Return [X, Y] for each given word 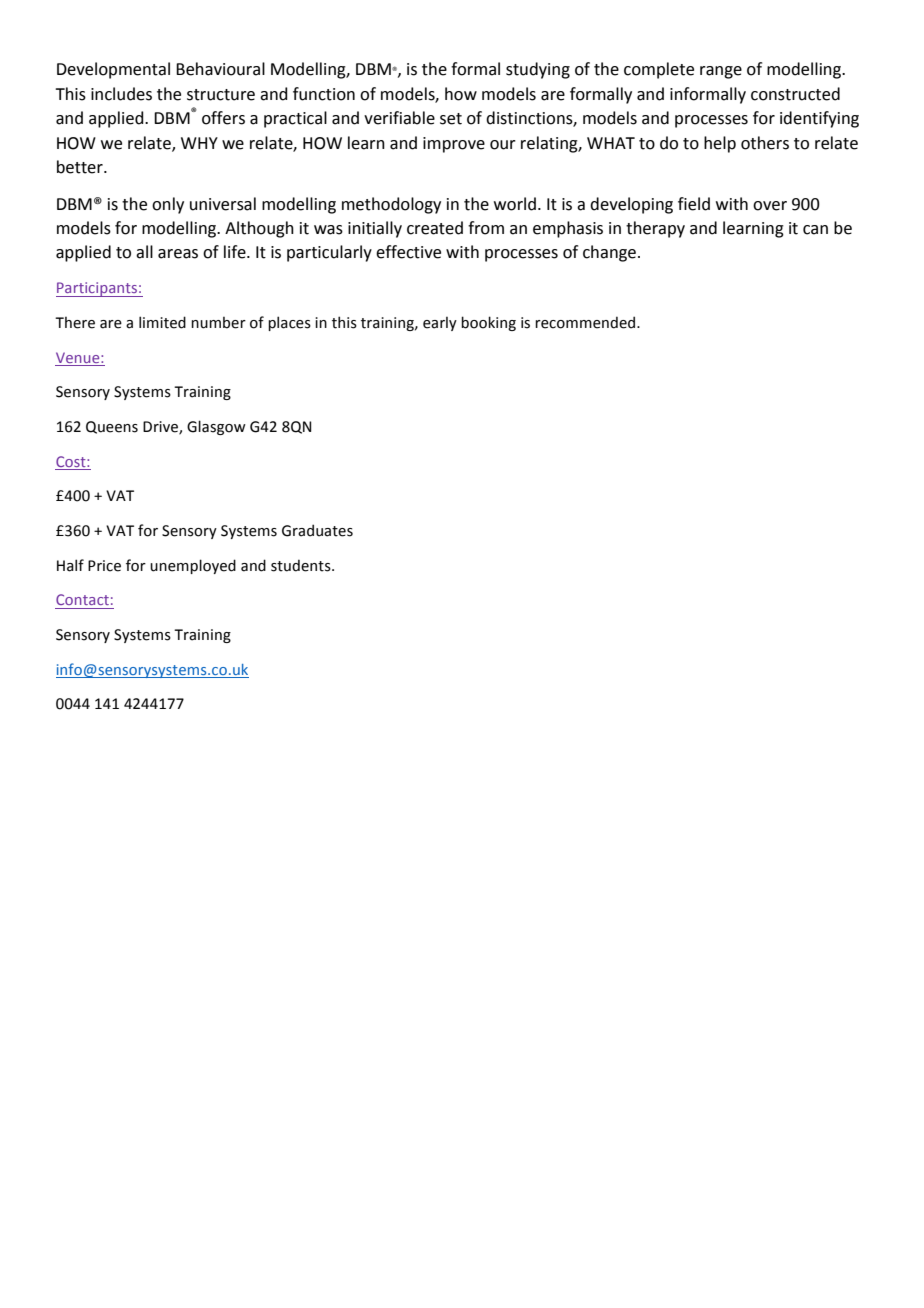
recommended [586, 322]
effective [408, 252]
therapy [655, 229]
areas [178, 254]
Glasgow [216, 427]
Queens [112, 427]
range [721, 72]
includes [121, 94]
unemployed [193, 566]
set [451, 119]
